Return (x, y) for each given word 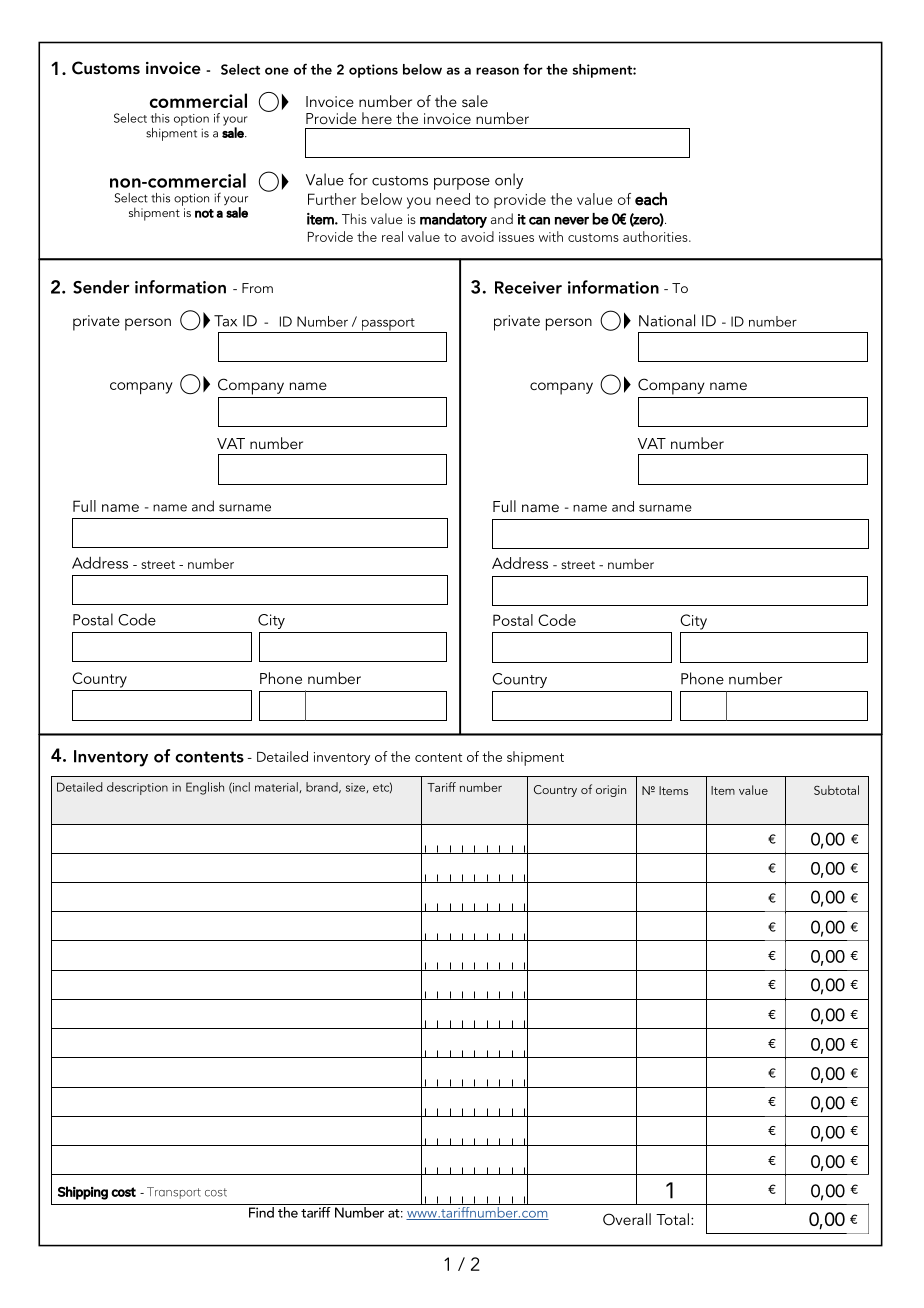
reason (497, 71)
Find (261, 1211)
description (137, 788)
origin (611, 791)
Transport (174, 1193)
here (377, 118)
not (204, 213)
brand (323, 787)
